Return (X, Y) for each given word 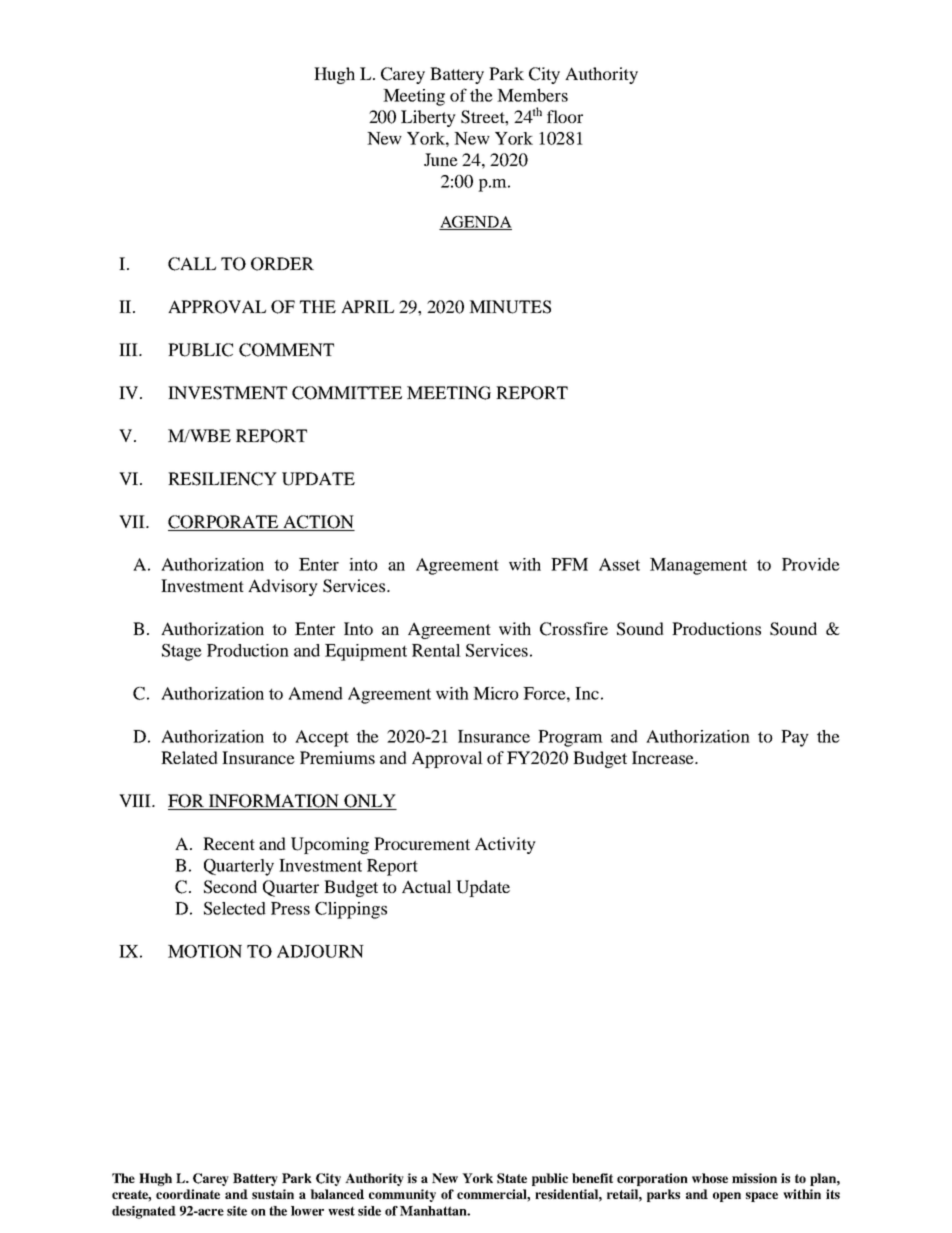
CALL (192, 264)
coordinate (188, 1194)
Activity (505, 845)
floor (565, 116)
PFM (569, 564)
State (512, 1178)
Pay (795, 738)
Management (698, 566)
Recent (229, 843)
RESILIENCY (222, 479)
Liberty (428, 118)
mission (754, 1178)
